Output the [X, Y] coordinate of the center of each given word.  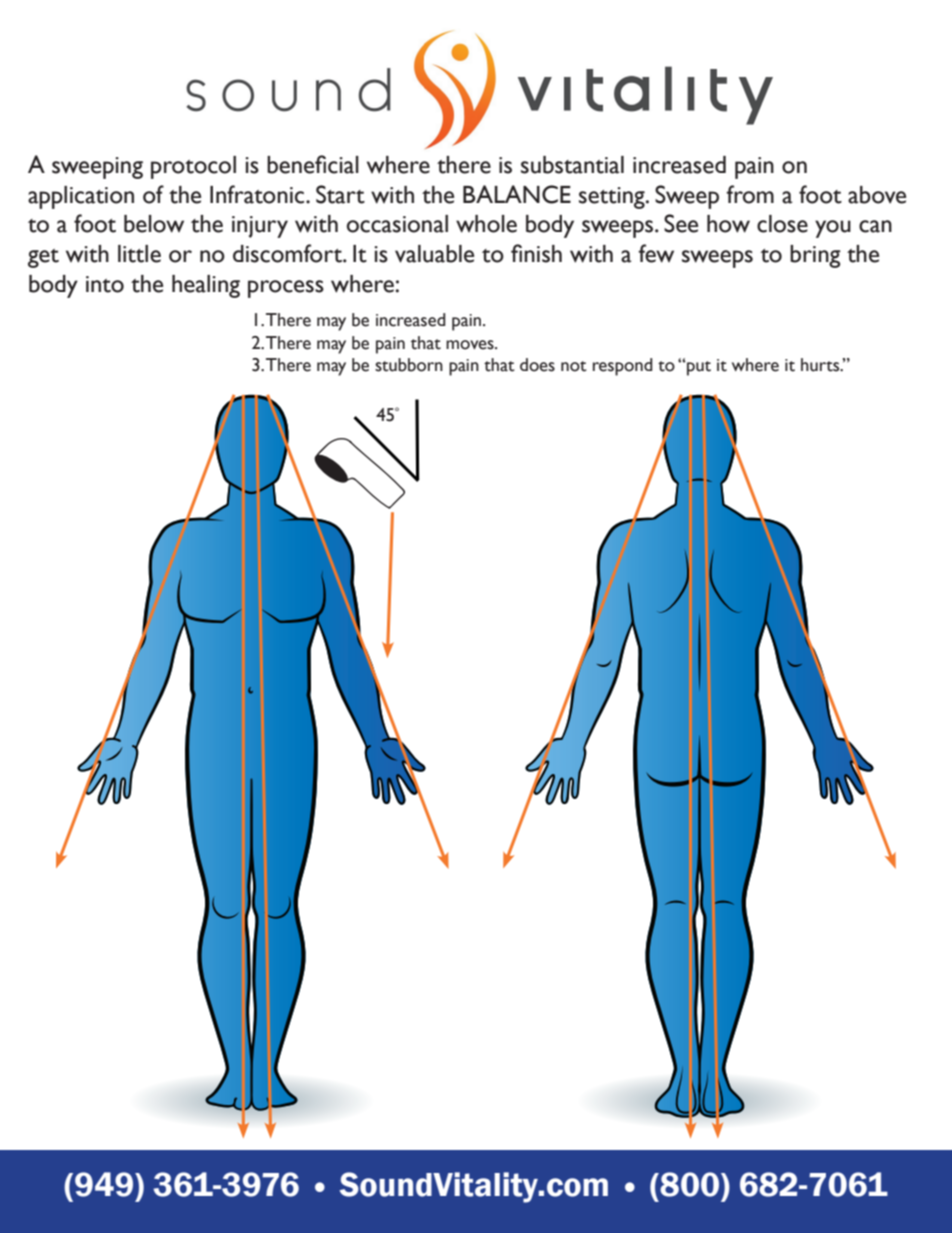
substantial [572, 165]
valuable [434, 254]
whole [486, 224]
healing [206, 286]
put [698, 368]
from [750, 194]
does [537, 365]
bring [815, 256]
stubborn [409, 365]
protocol [193, 167]
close [782, 224]
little [139, 254]
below [154, 224]
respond [623, 367]
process [286, 289]
